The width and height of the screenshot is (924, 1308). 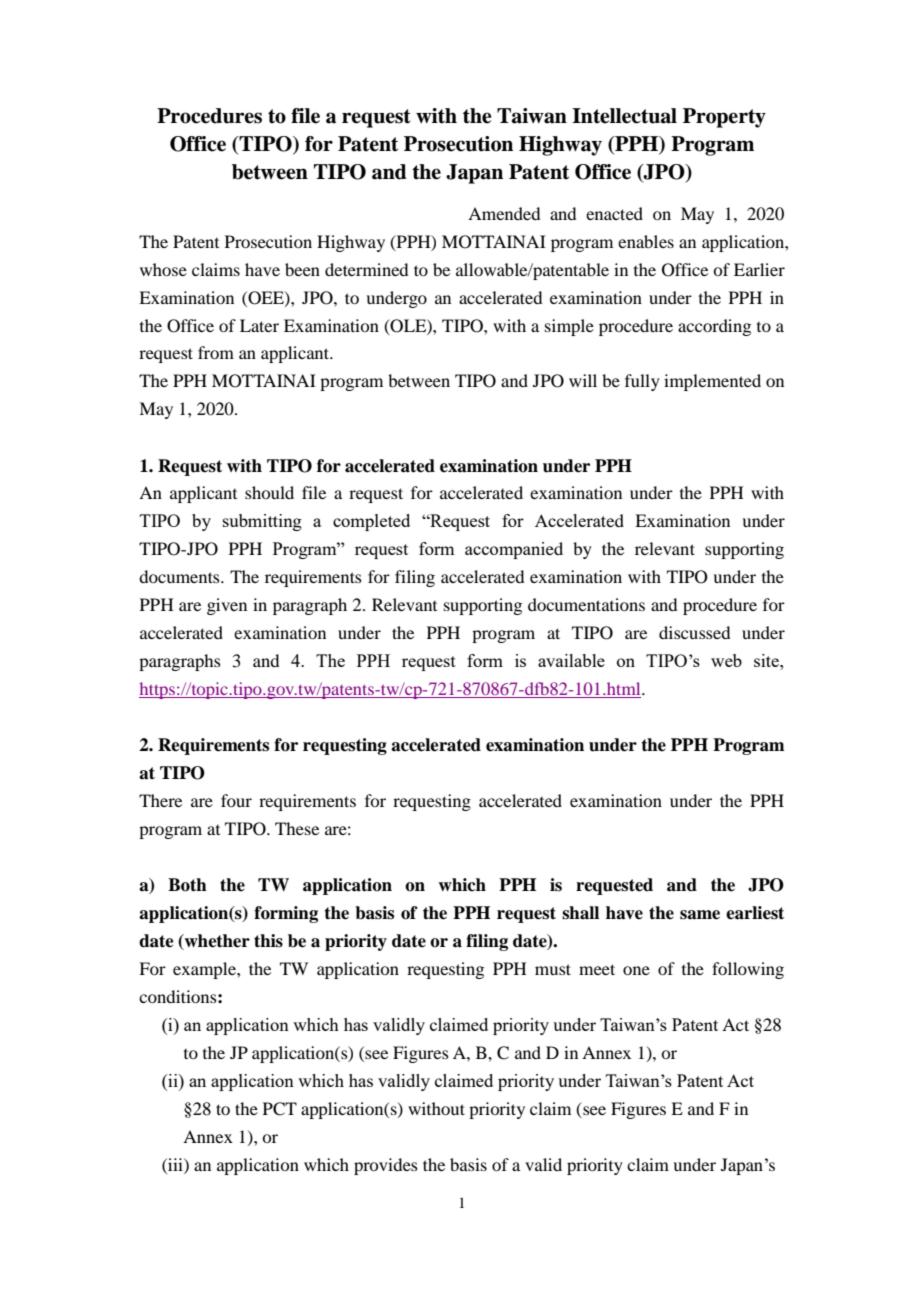 What do you see at coordinates (216, 352) in the screenshot?
I see `from` at bounding box center [216, 352].
